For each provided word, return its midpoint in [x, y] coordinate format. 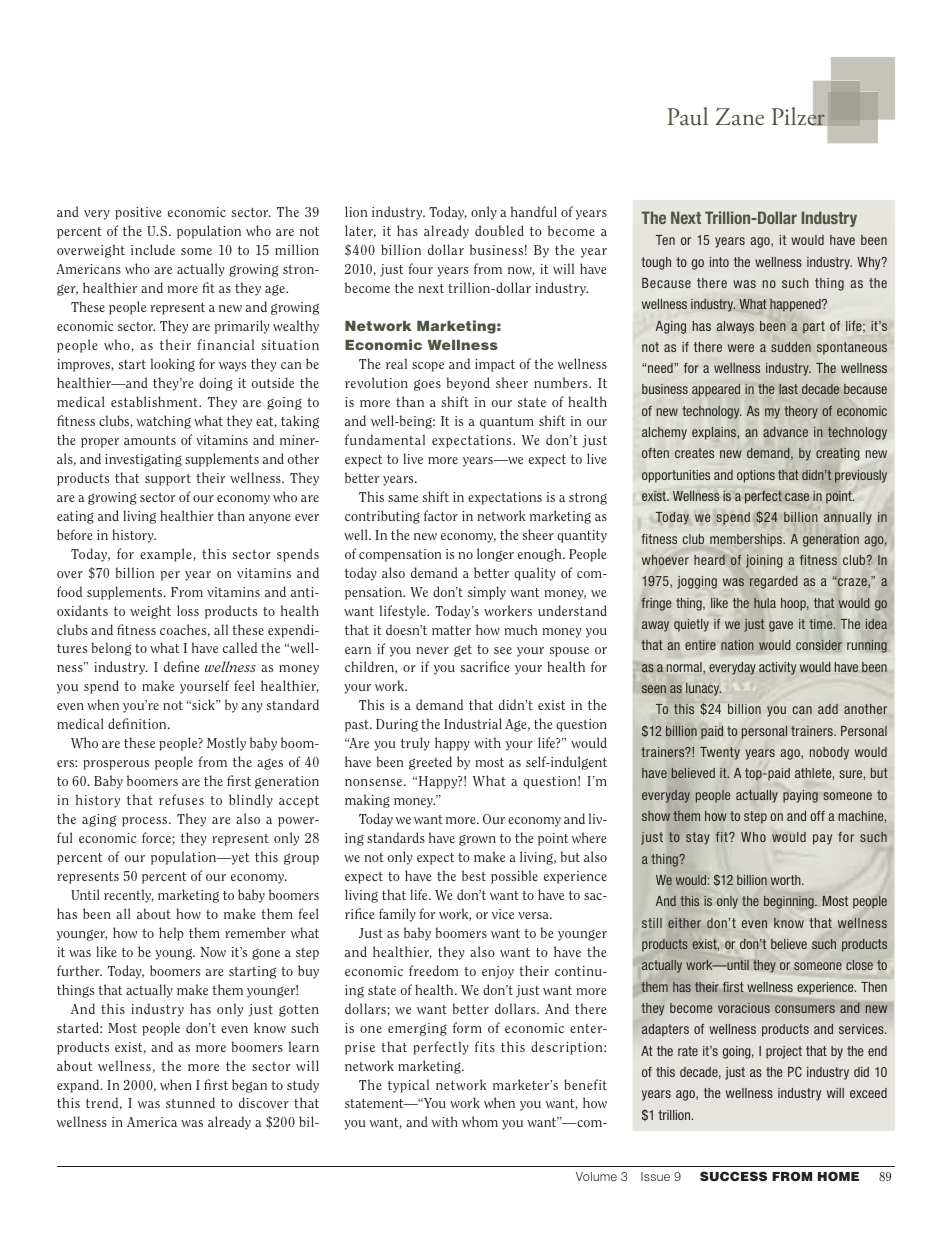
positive [138, 213]
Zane [739, 117]
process [146, 822]
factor [441, 515]
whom [480, 1121]
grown [477, 840]
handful [534, 211]
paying [800, 796]
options [756, 476]
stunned [190, 1102]
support [168, 480]
